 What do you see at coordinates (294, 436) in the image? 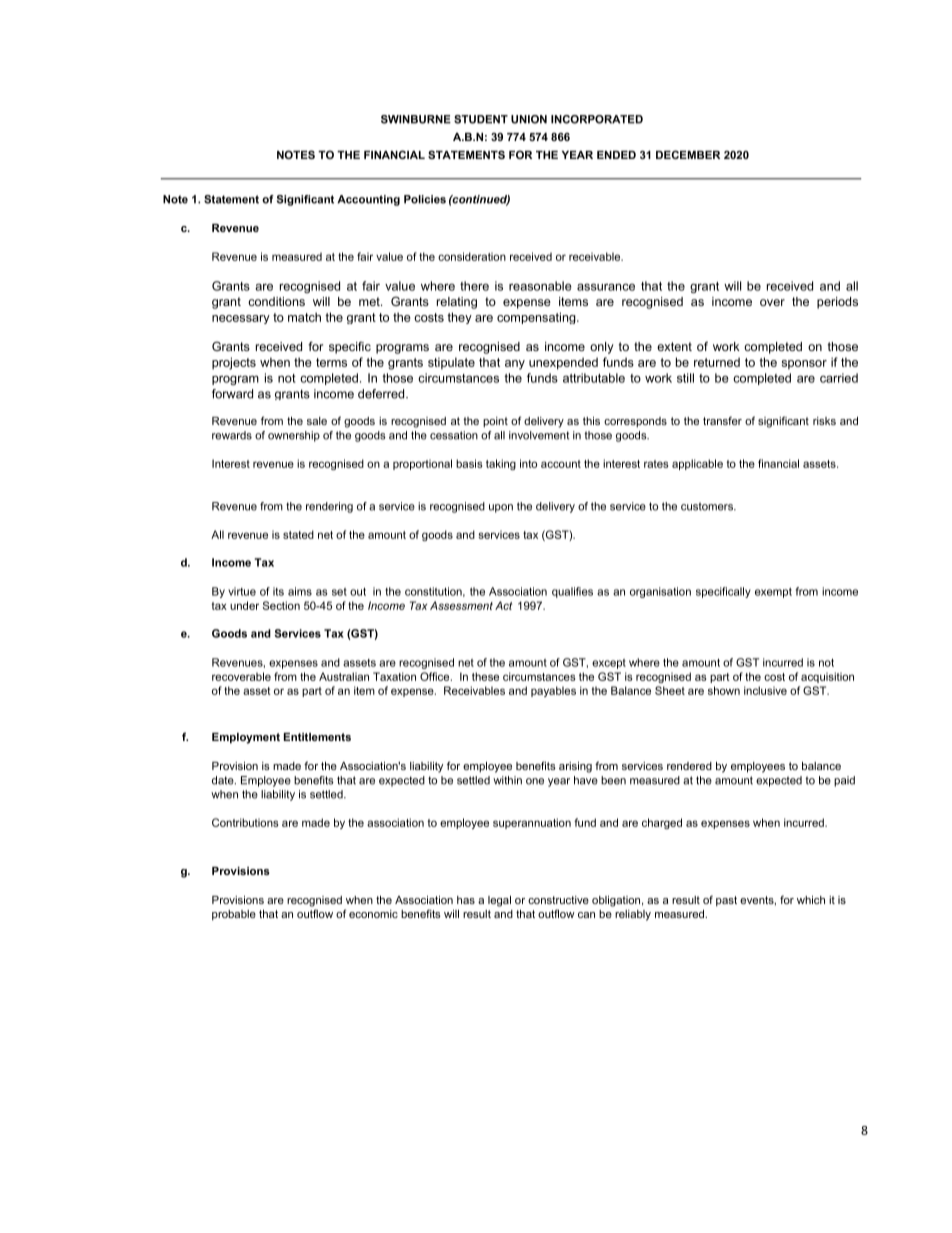
I see `ownership` at bounding box center [294, 436].
